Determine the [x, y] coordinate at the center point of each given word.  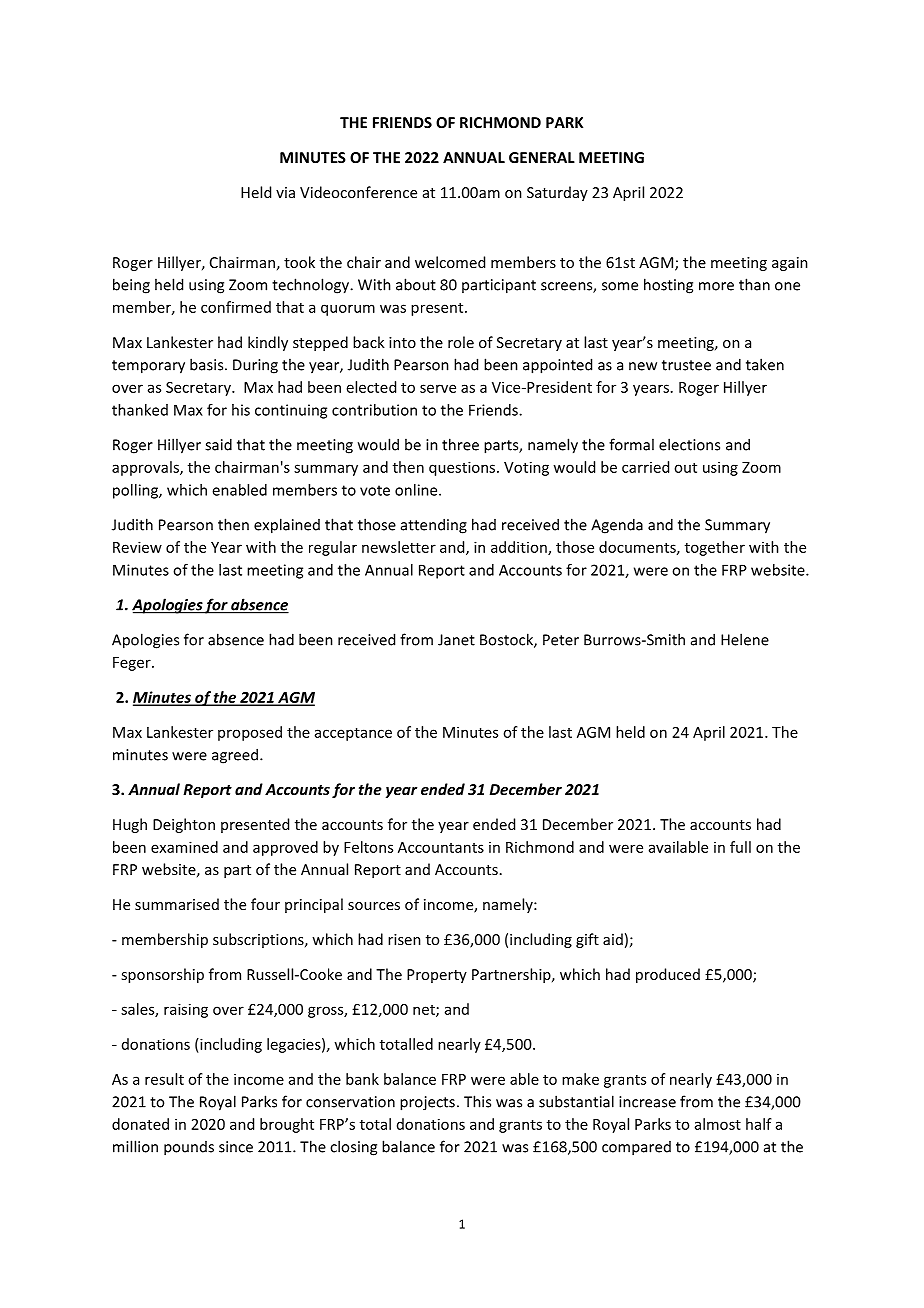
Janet [456, 640]
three [460, 444]
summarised [177, 904]
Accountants [441, 847]
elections [689, 444]
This [477, 1101]
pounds [189, 1148]
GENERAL [542, 157]
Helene [745, 639]
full [740, 847]
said [218, 444]
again [790, 264]
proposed [250, 733]
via [285, 192]
